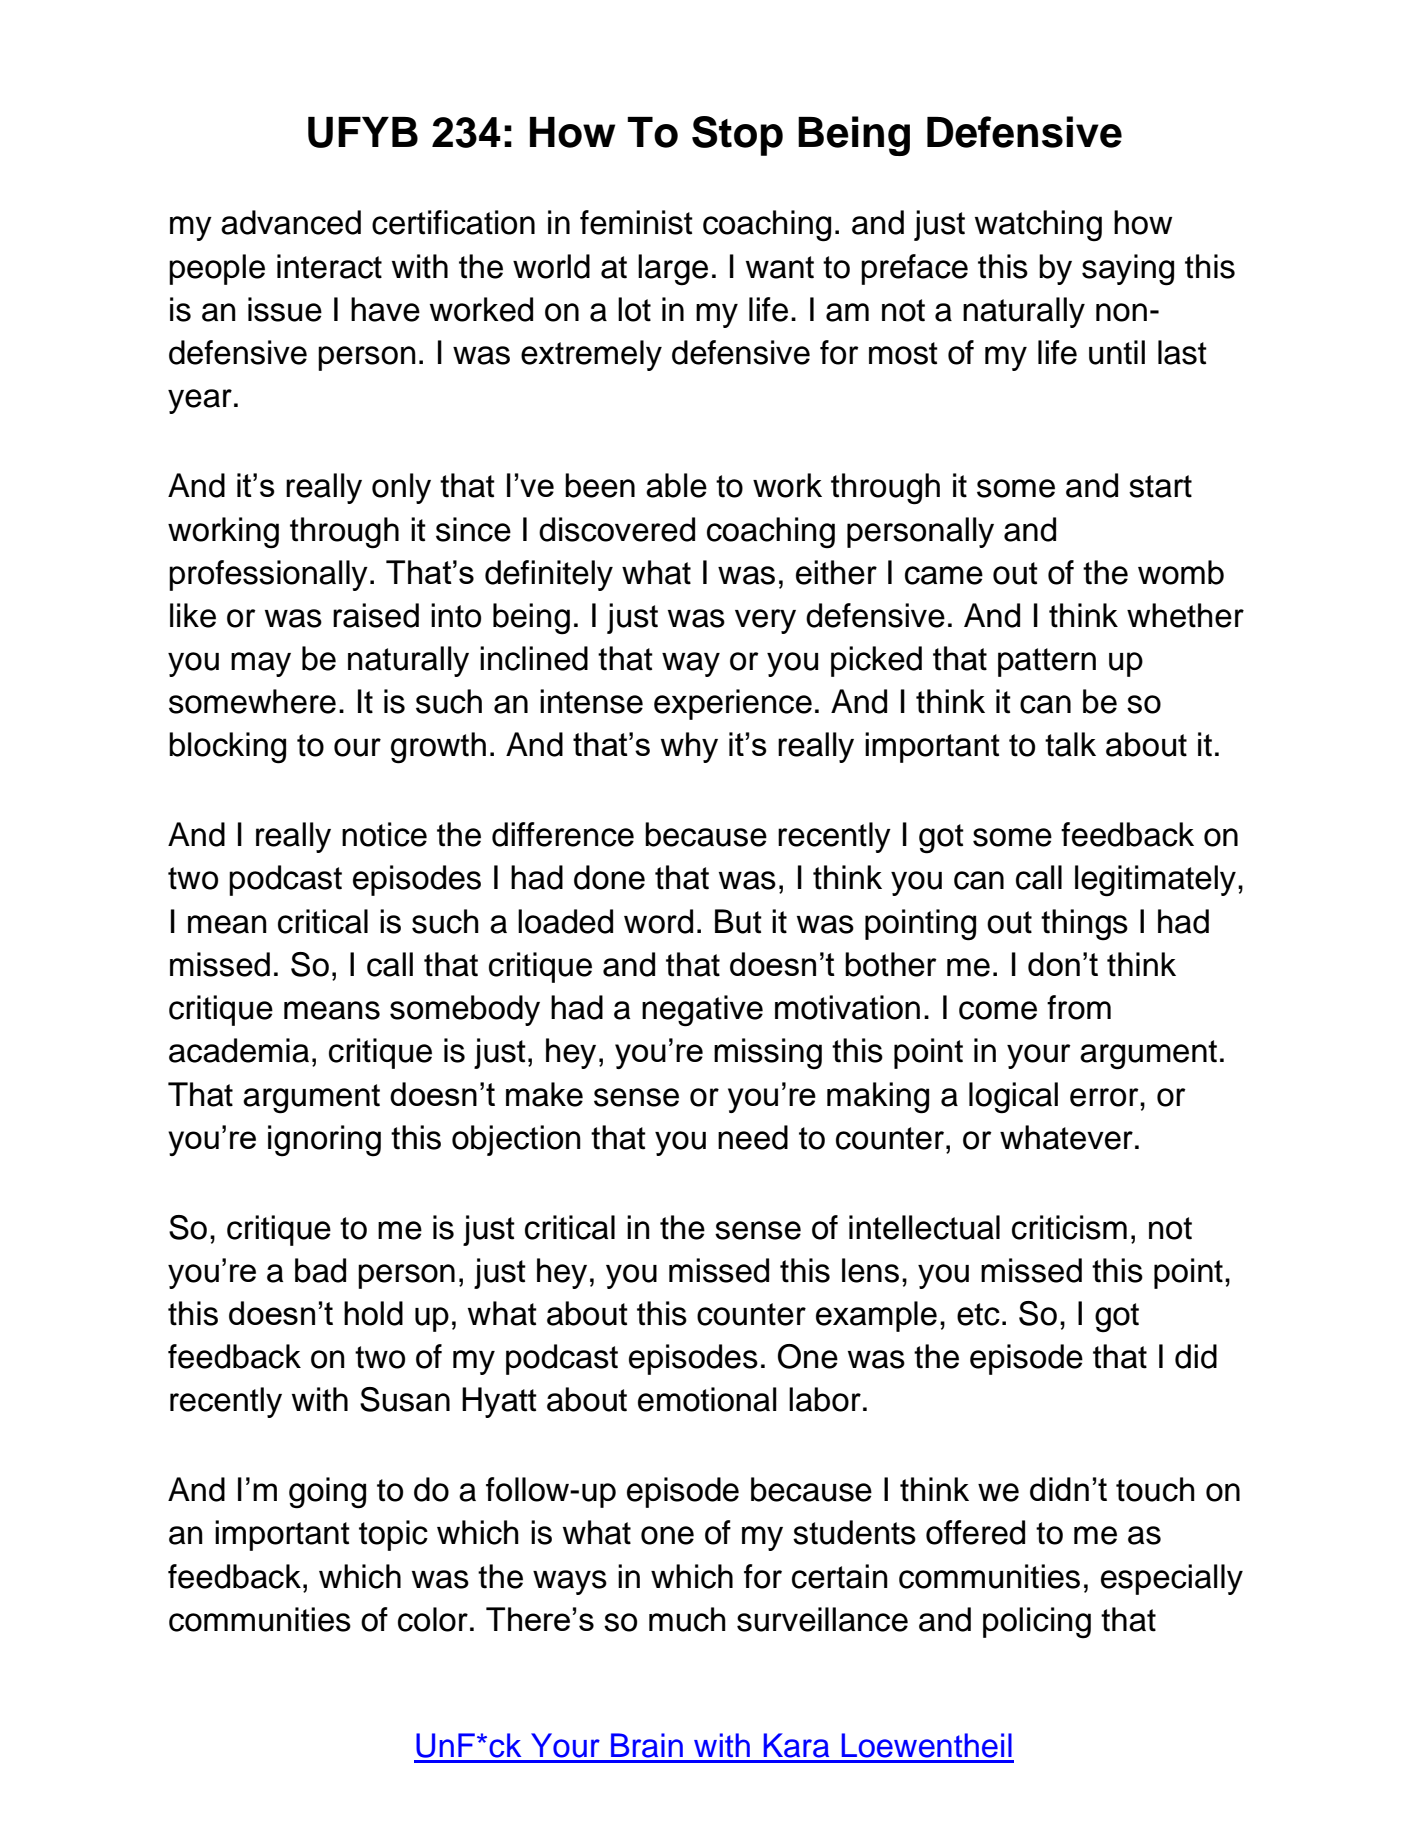  What do you see at coordinates (1084, 925) in the screenshot?
I see `things` at bounding box center [1084, 925].
